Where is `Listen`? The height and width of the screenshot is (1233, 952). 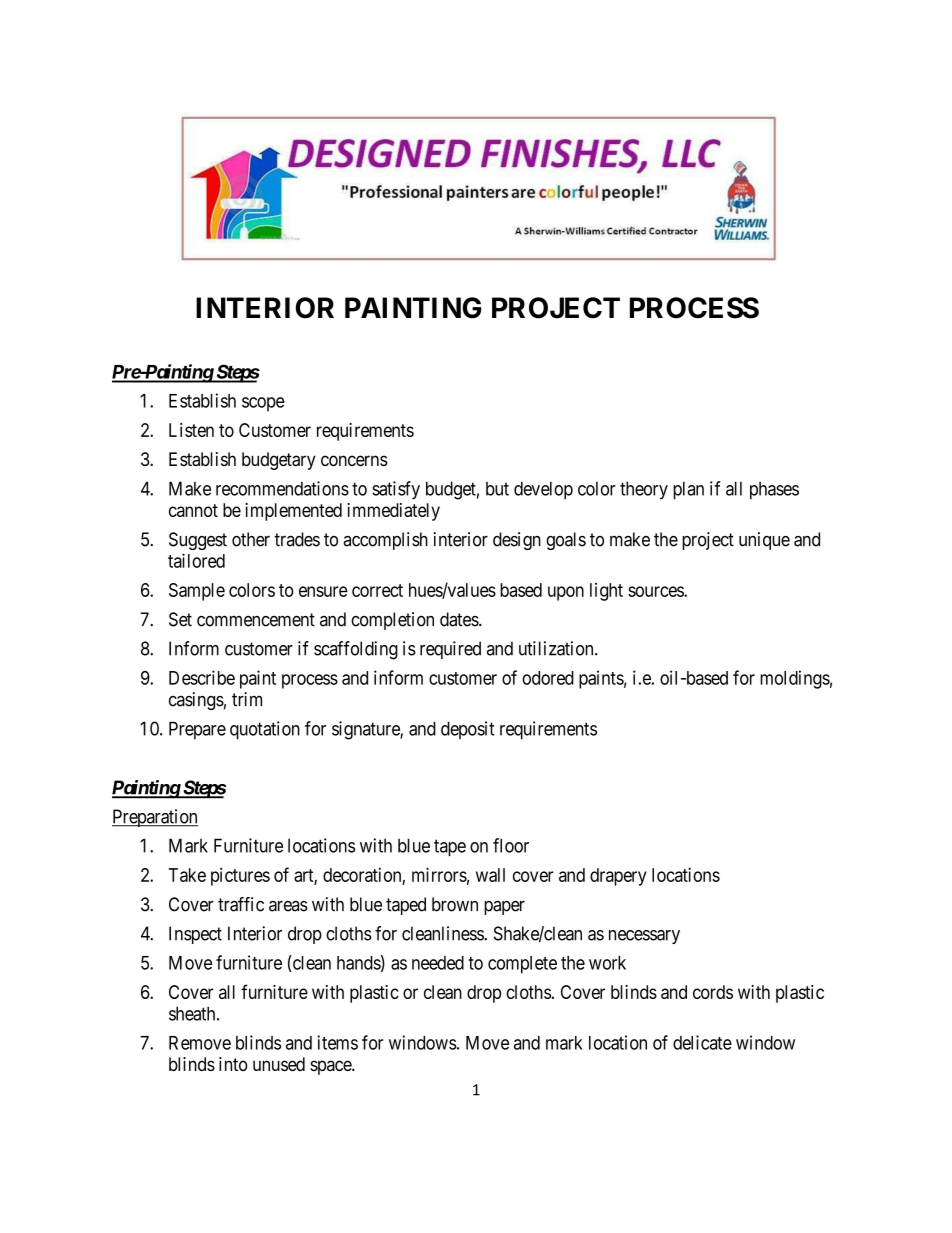
Listen is located at coordinates (191, 430).
